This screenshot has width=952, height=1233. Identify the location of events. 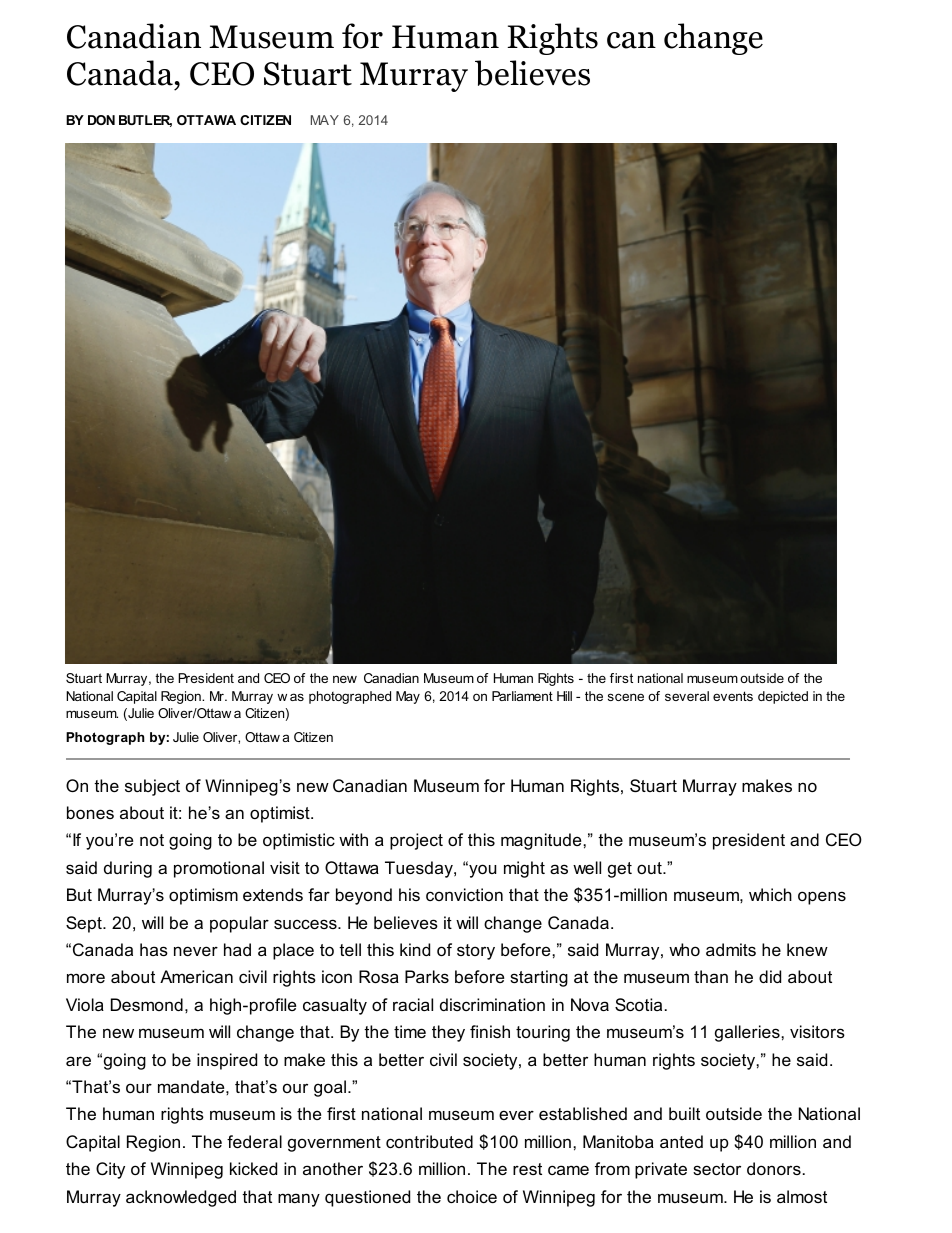
(733, 696).
